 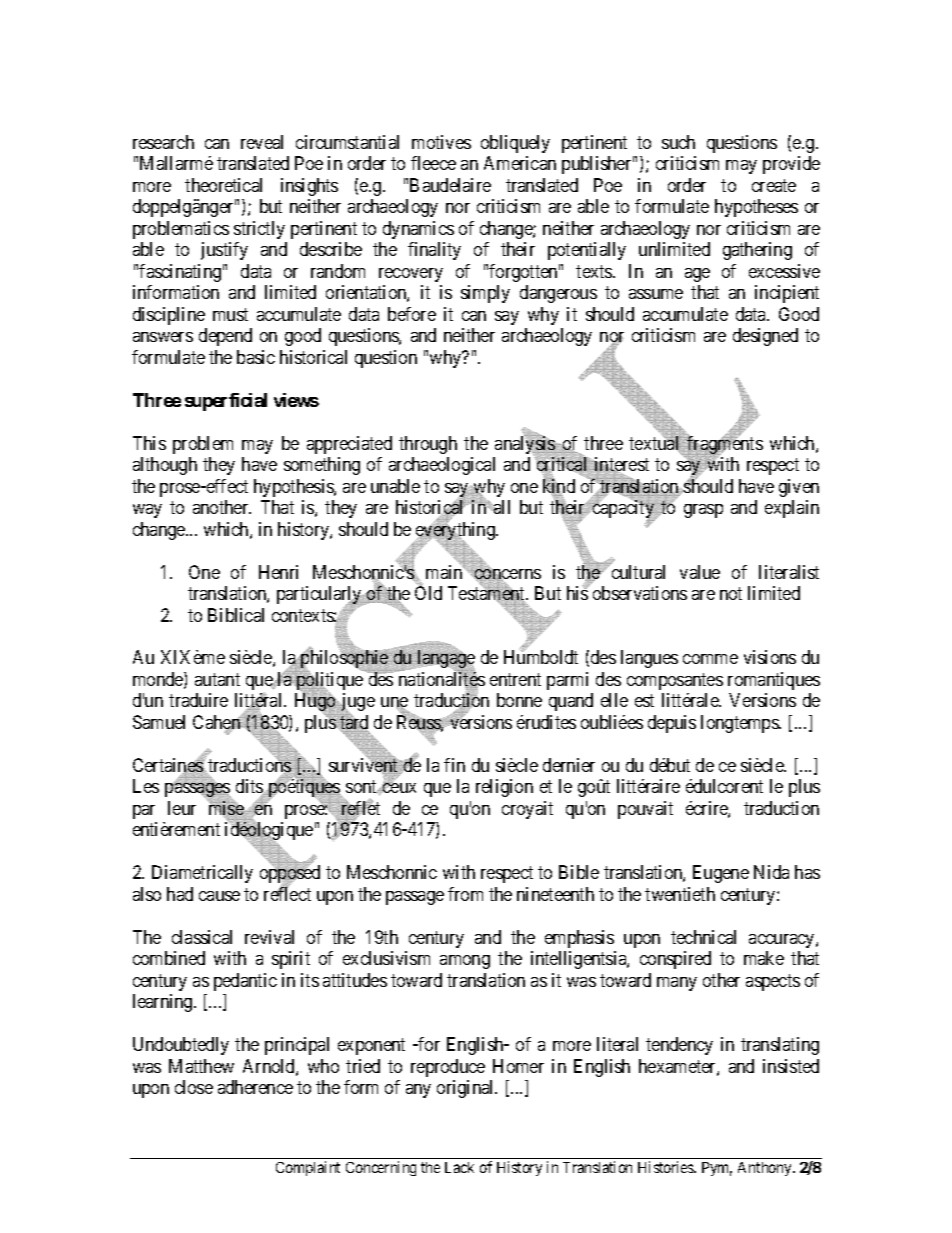 What do you see at coordinates (774, 185) in the screenshot?
I see `create` at bounding box center [774, 185].
